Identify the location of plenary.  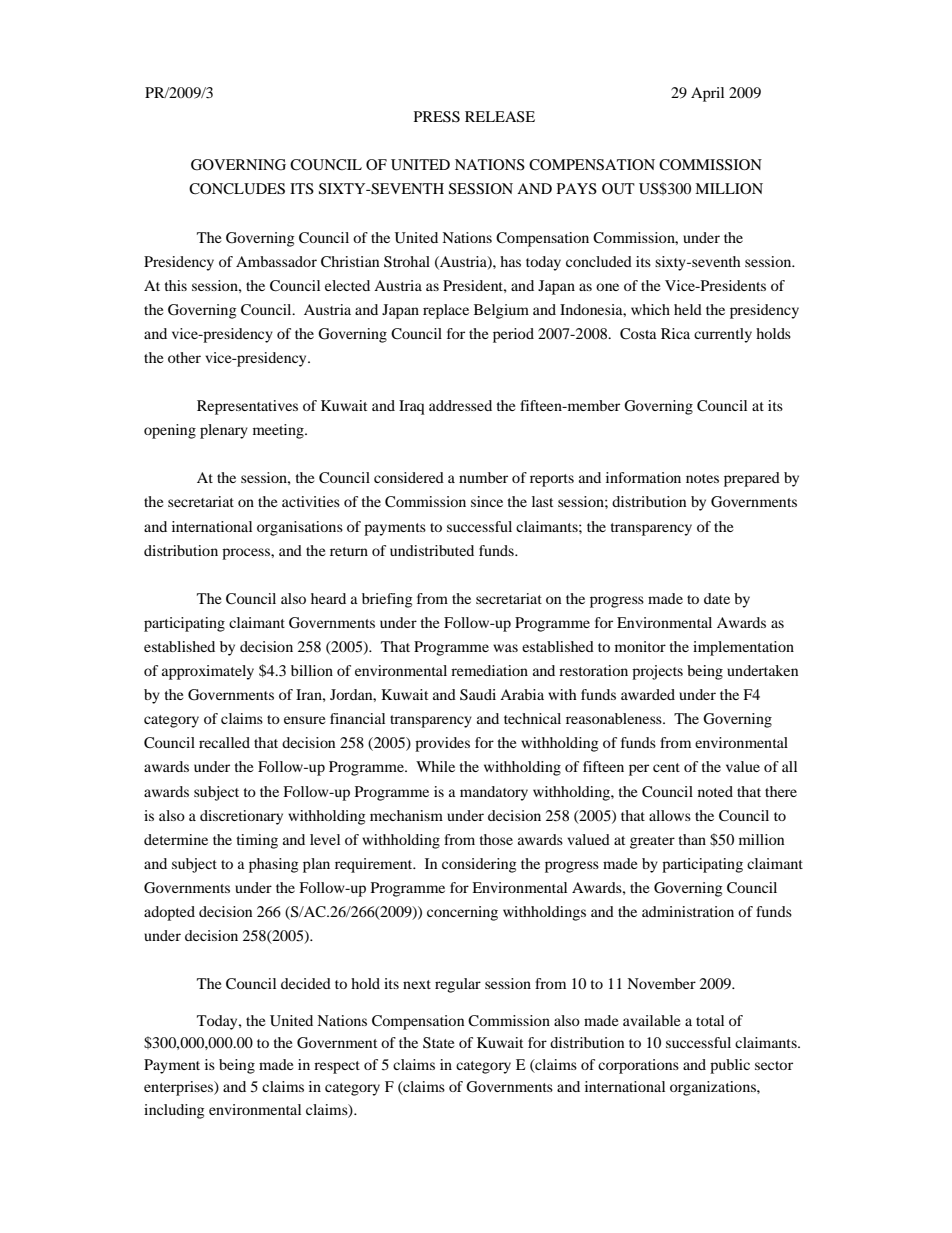
(224, 431).
